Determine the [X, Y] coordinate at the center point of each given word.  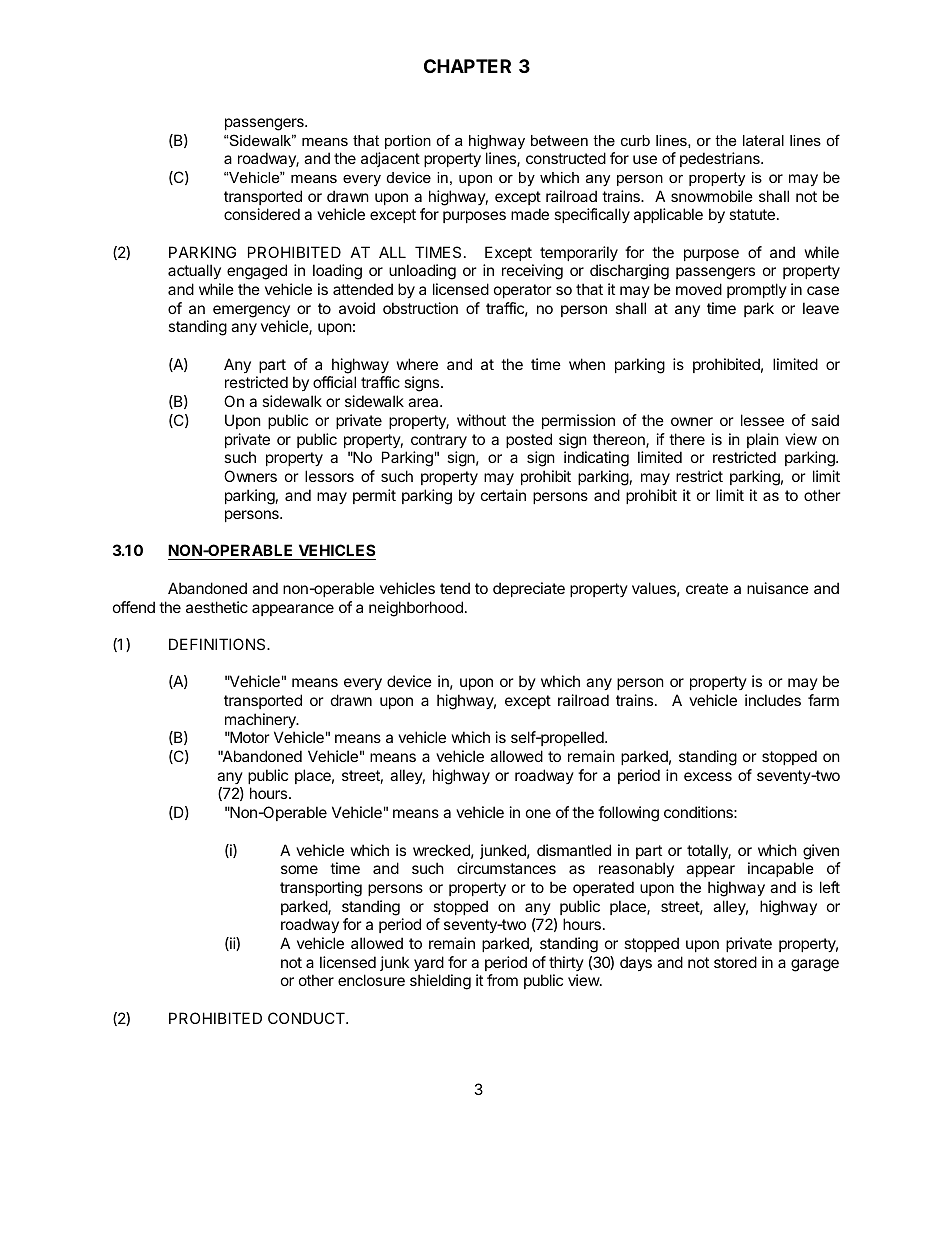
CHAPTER [467, 66]
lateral [763, 140]
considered [262, 214]
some [299, 869]
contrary [439, 441]
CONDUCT [307, 1018]
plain [763, 440]
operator [522, 291]
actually [194, 271]
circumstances [506, 868]
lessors [329, 476]
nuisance [778, 588]
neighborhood [416, 609]
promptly [757, 290]
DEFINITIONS [218, 644]
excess [708, 776]
